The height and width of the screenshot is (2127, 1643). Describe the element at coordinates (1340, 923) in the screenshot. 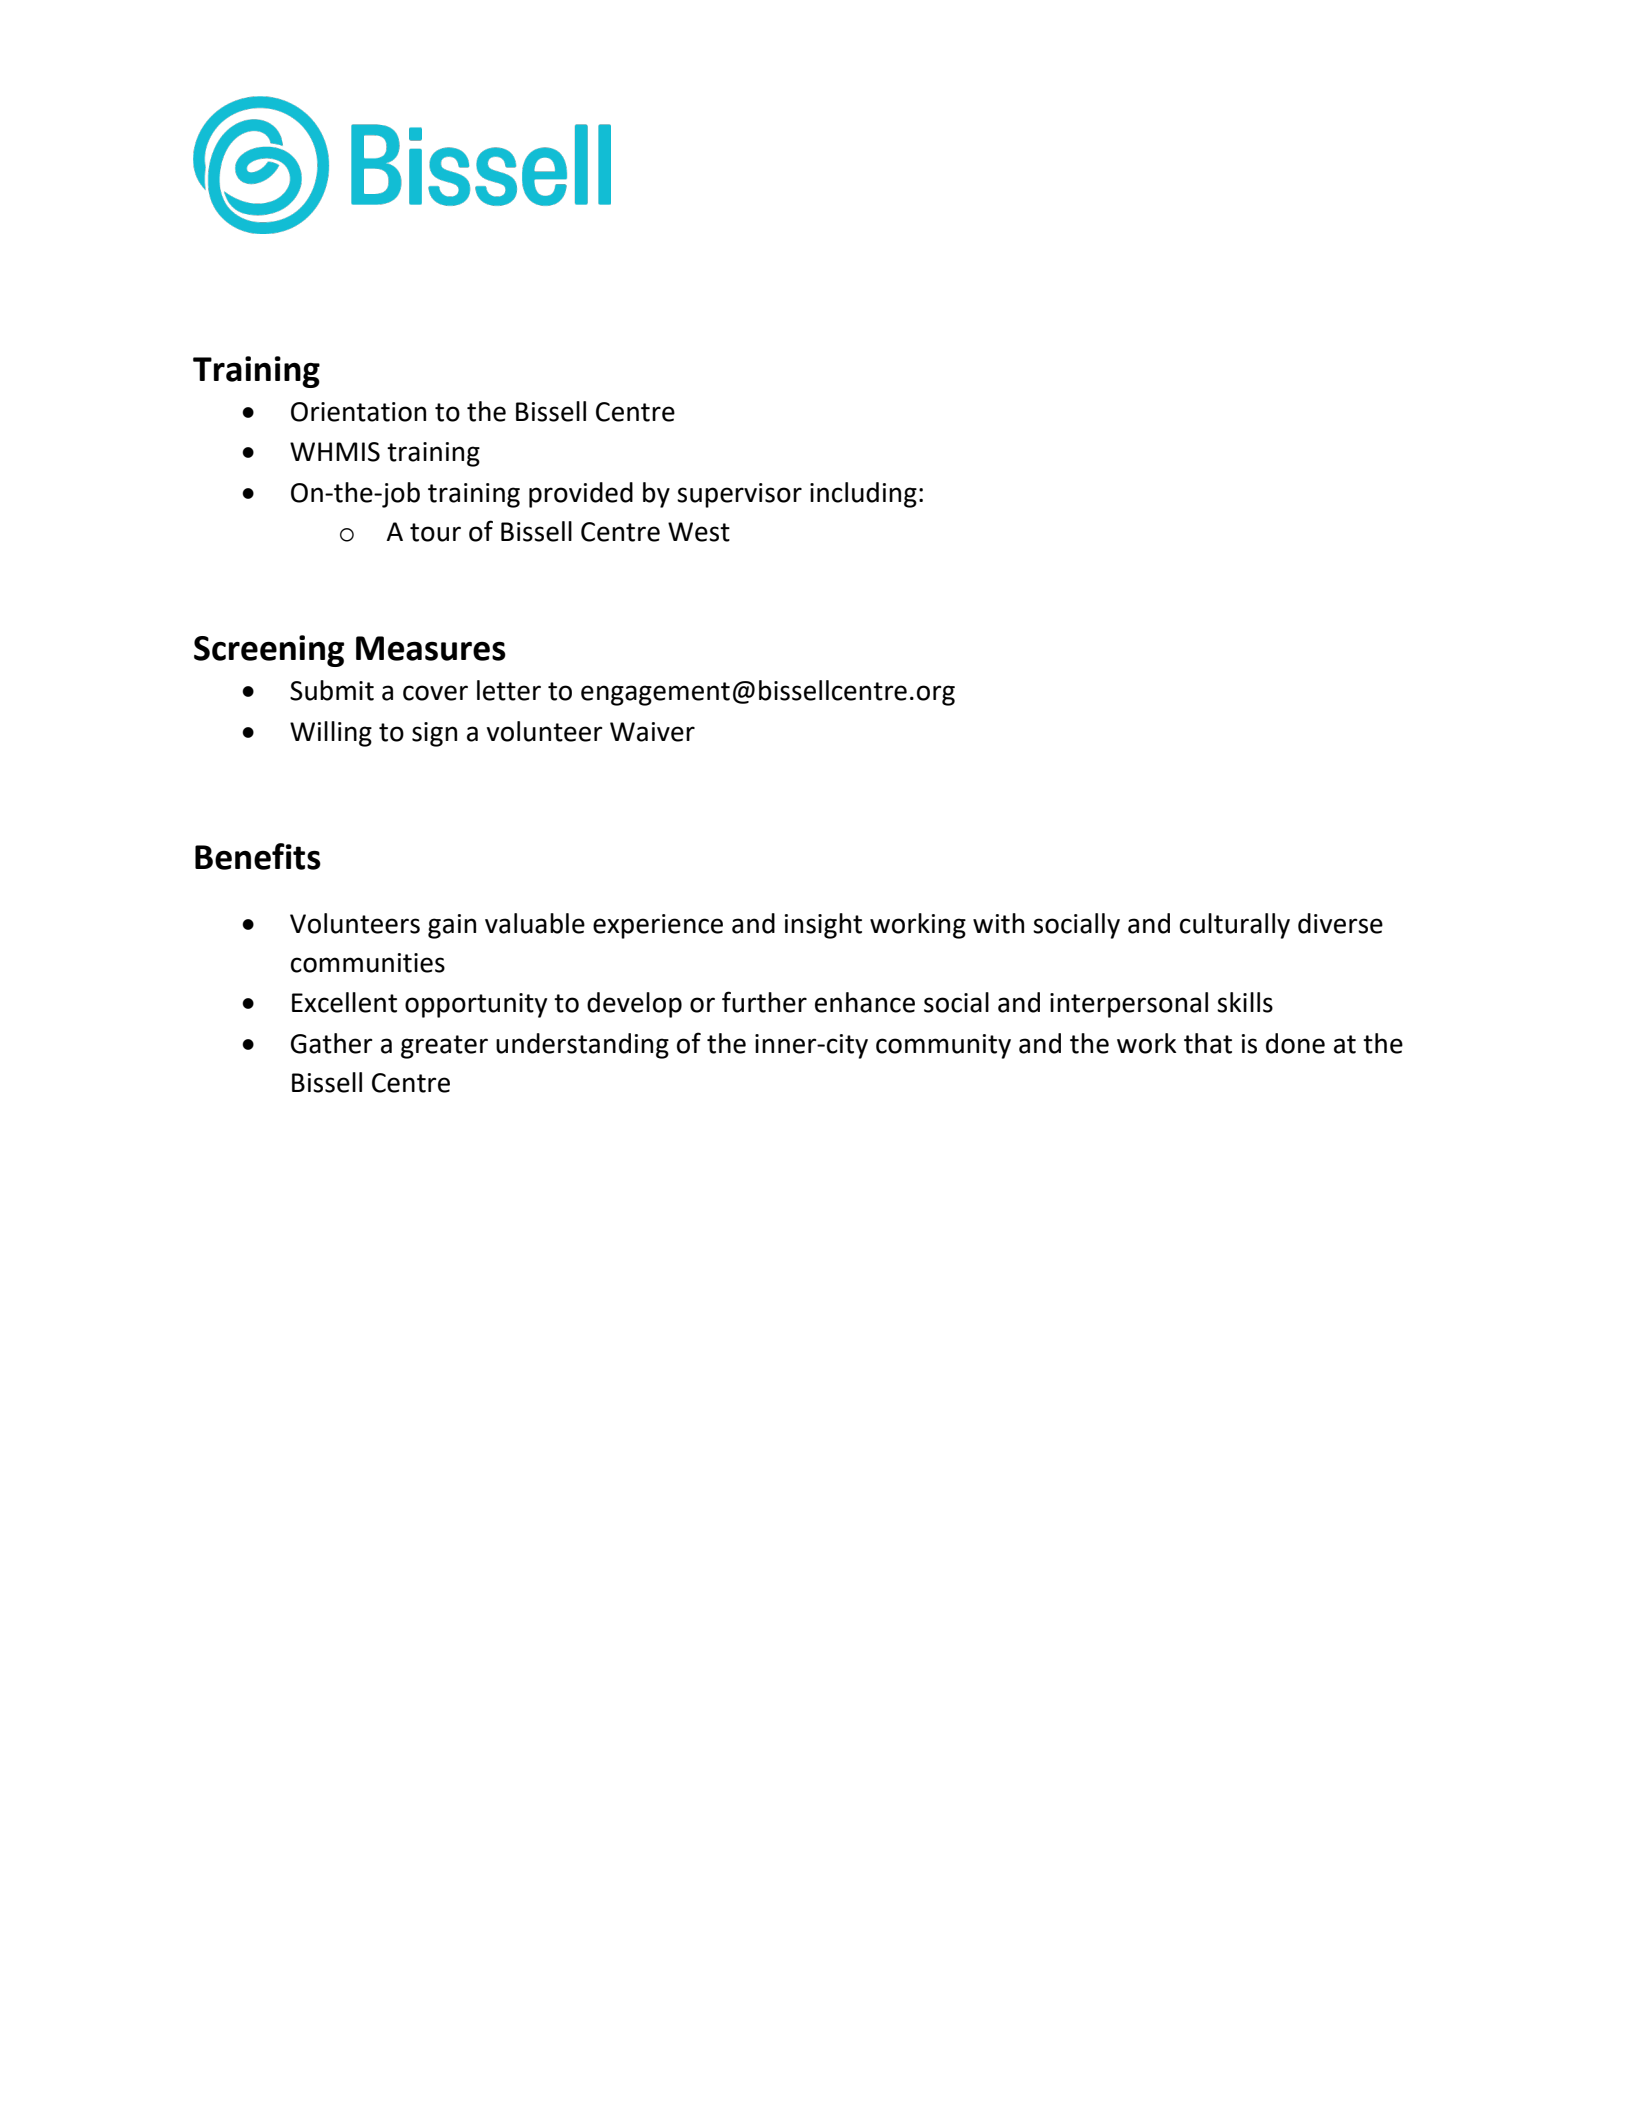

I see `diverse` at that location.
